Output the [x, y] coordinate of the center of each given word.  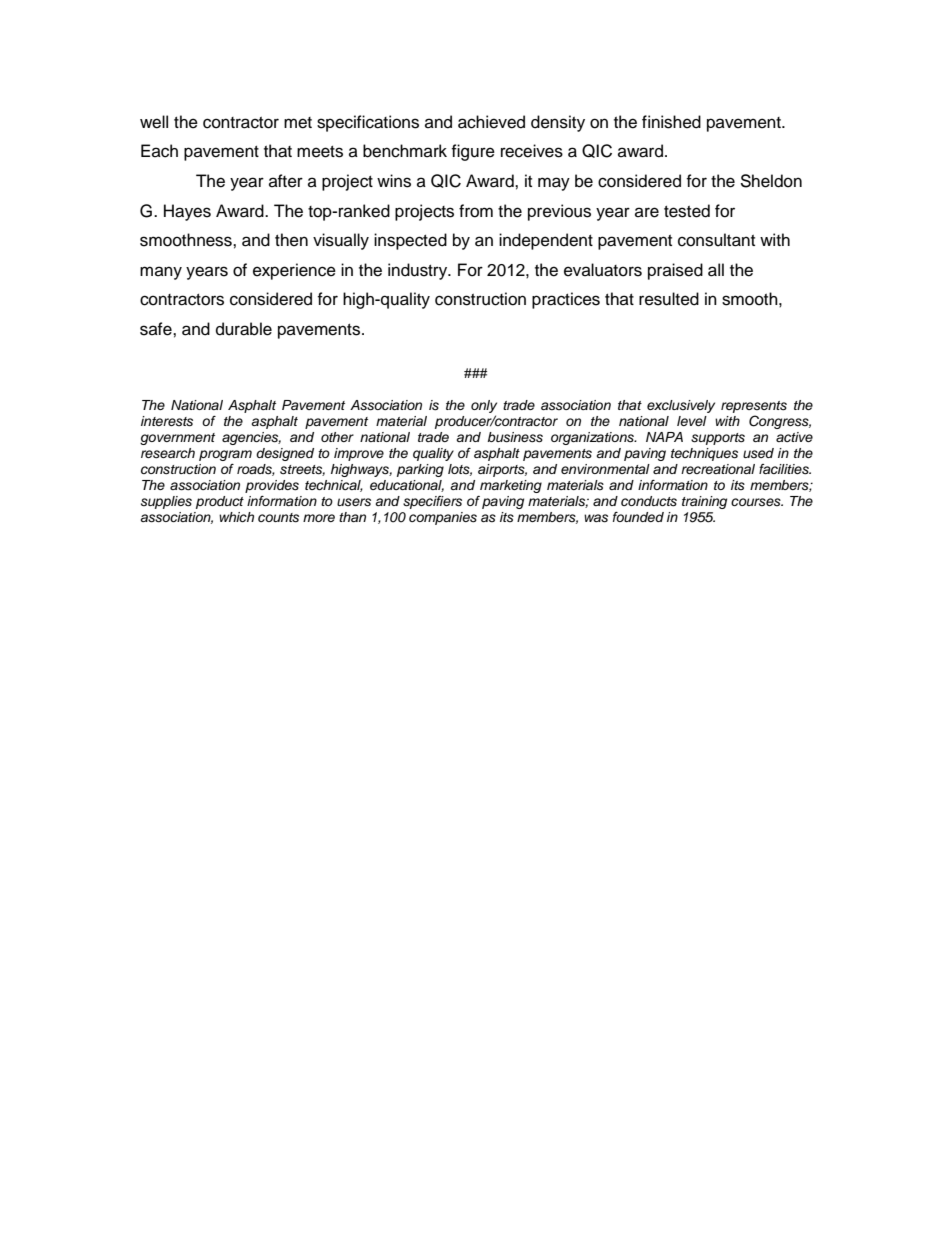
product [220, 502]
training [704, 502]
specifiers [432, 502]
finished [671, 122]
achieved [491, 122]
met [298, 123]
